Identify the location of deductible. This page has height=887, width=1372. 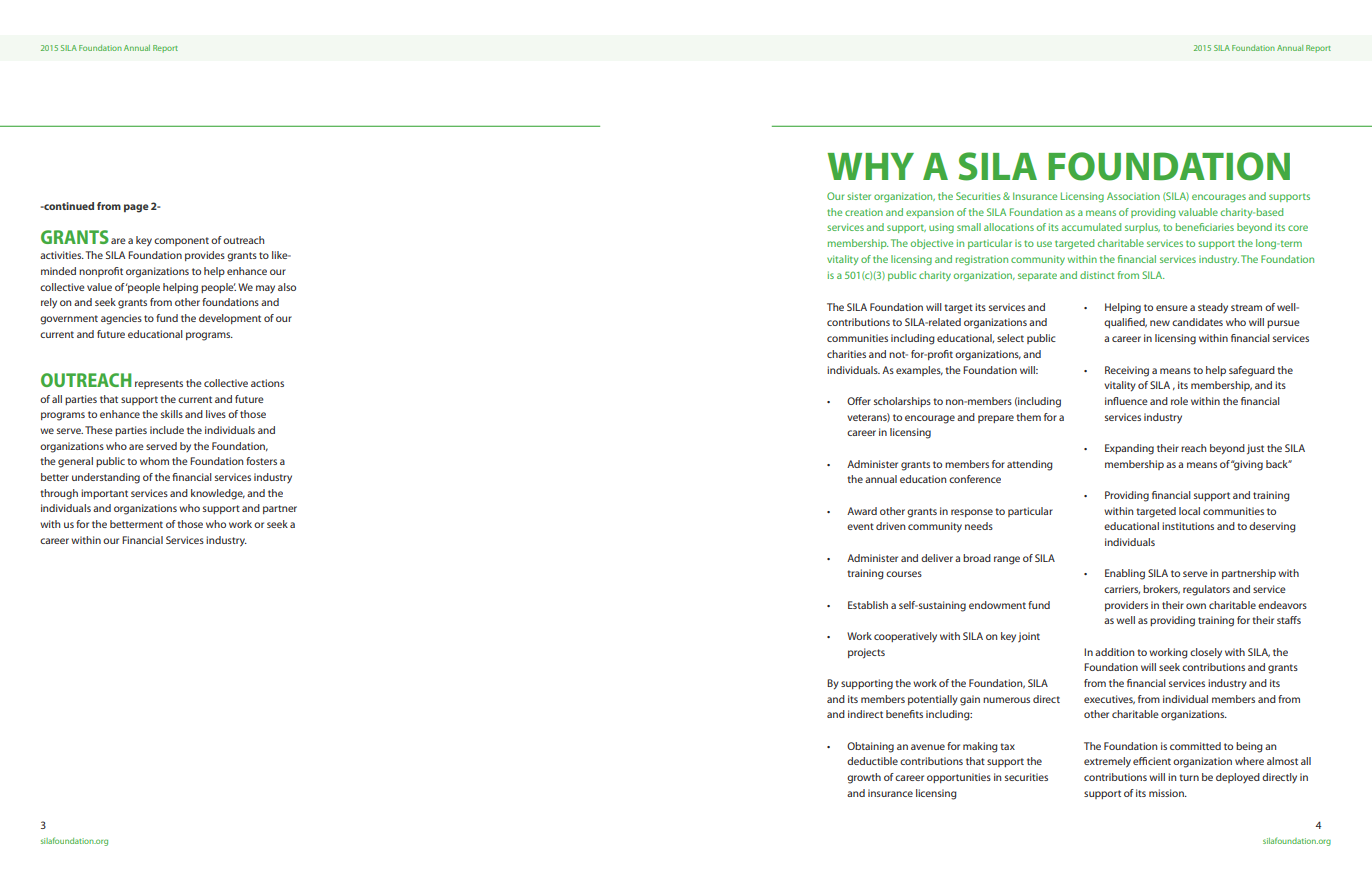
(872, 761).
